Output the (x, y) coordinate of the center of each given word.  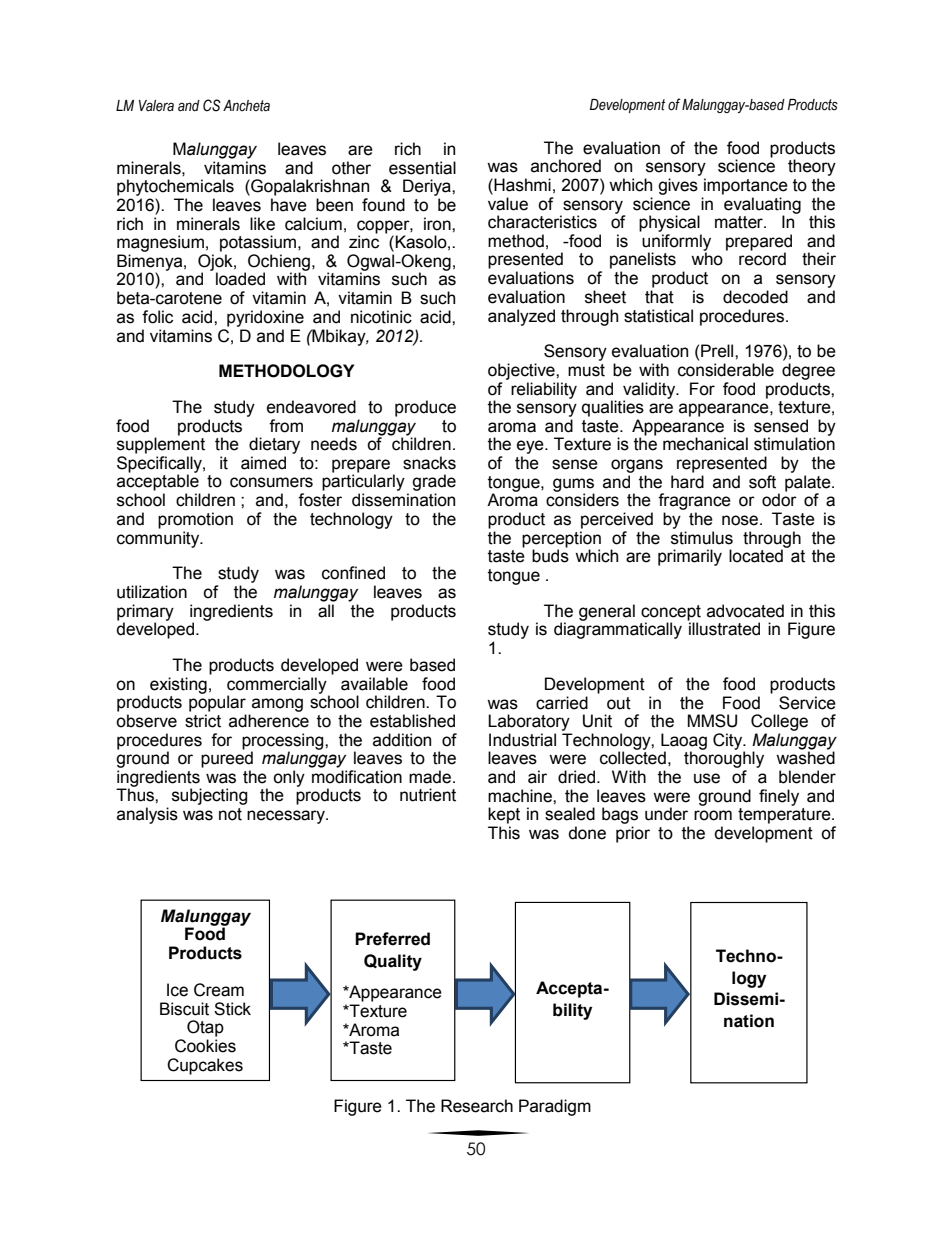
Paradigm (555, 1107)
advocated (745, 611)
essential (422, 168)
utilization (152, 592)
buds (550, 555)
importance (746, 186)
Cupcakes (205, 1066)
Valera (156, 106)
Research (477, 1106)
